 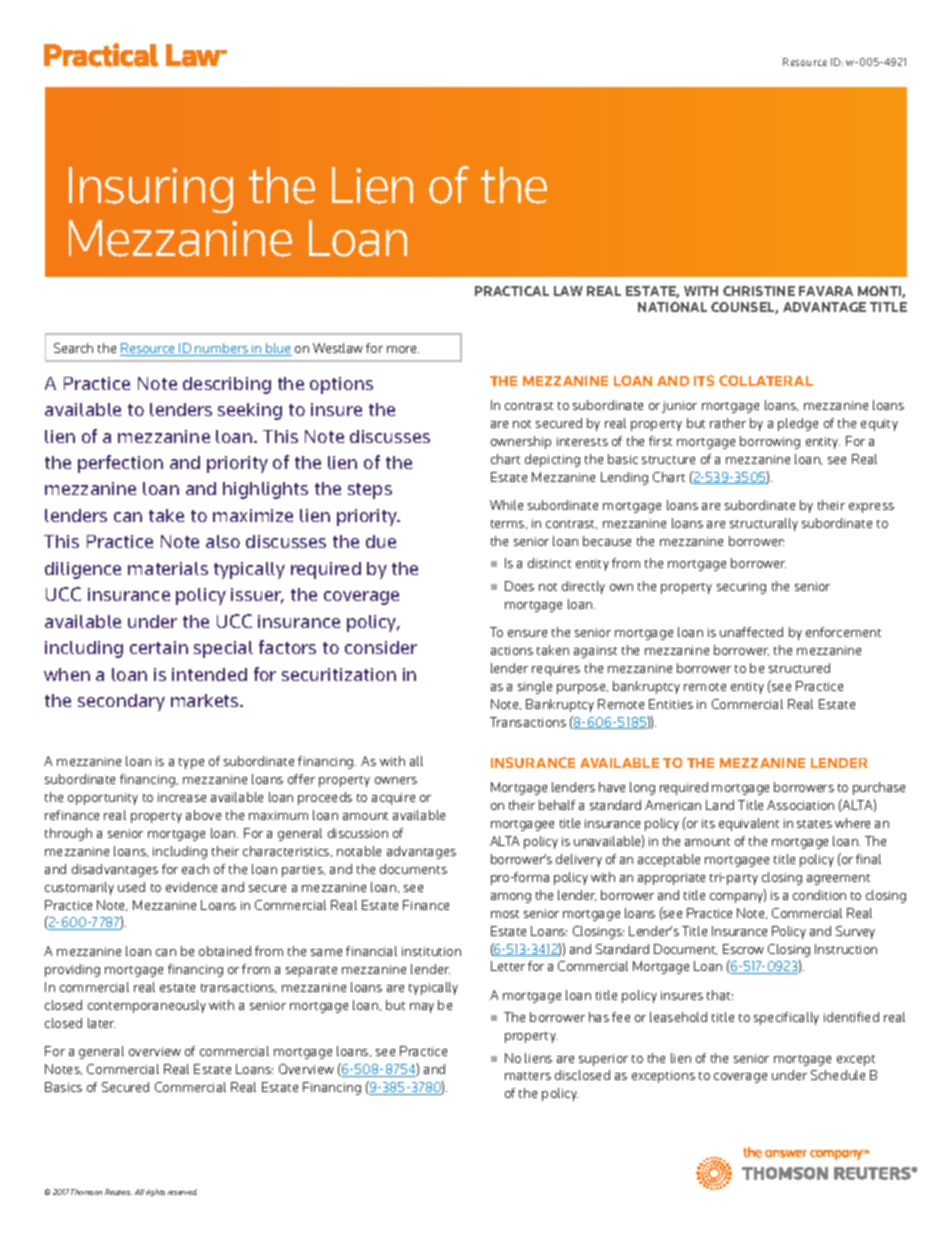 I want to click on PRACTICAL, so click(x=512, y=291).
